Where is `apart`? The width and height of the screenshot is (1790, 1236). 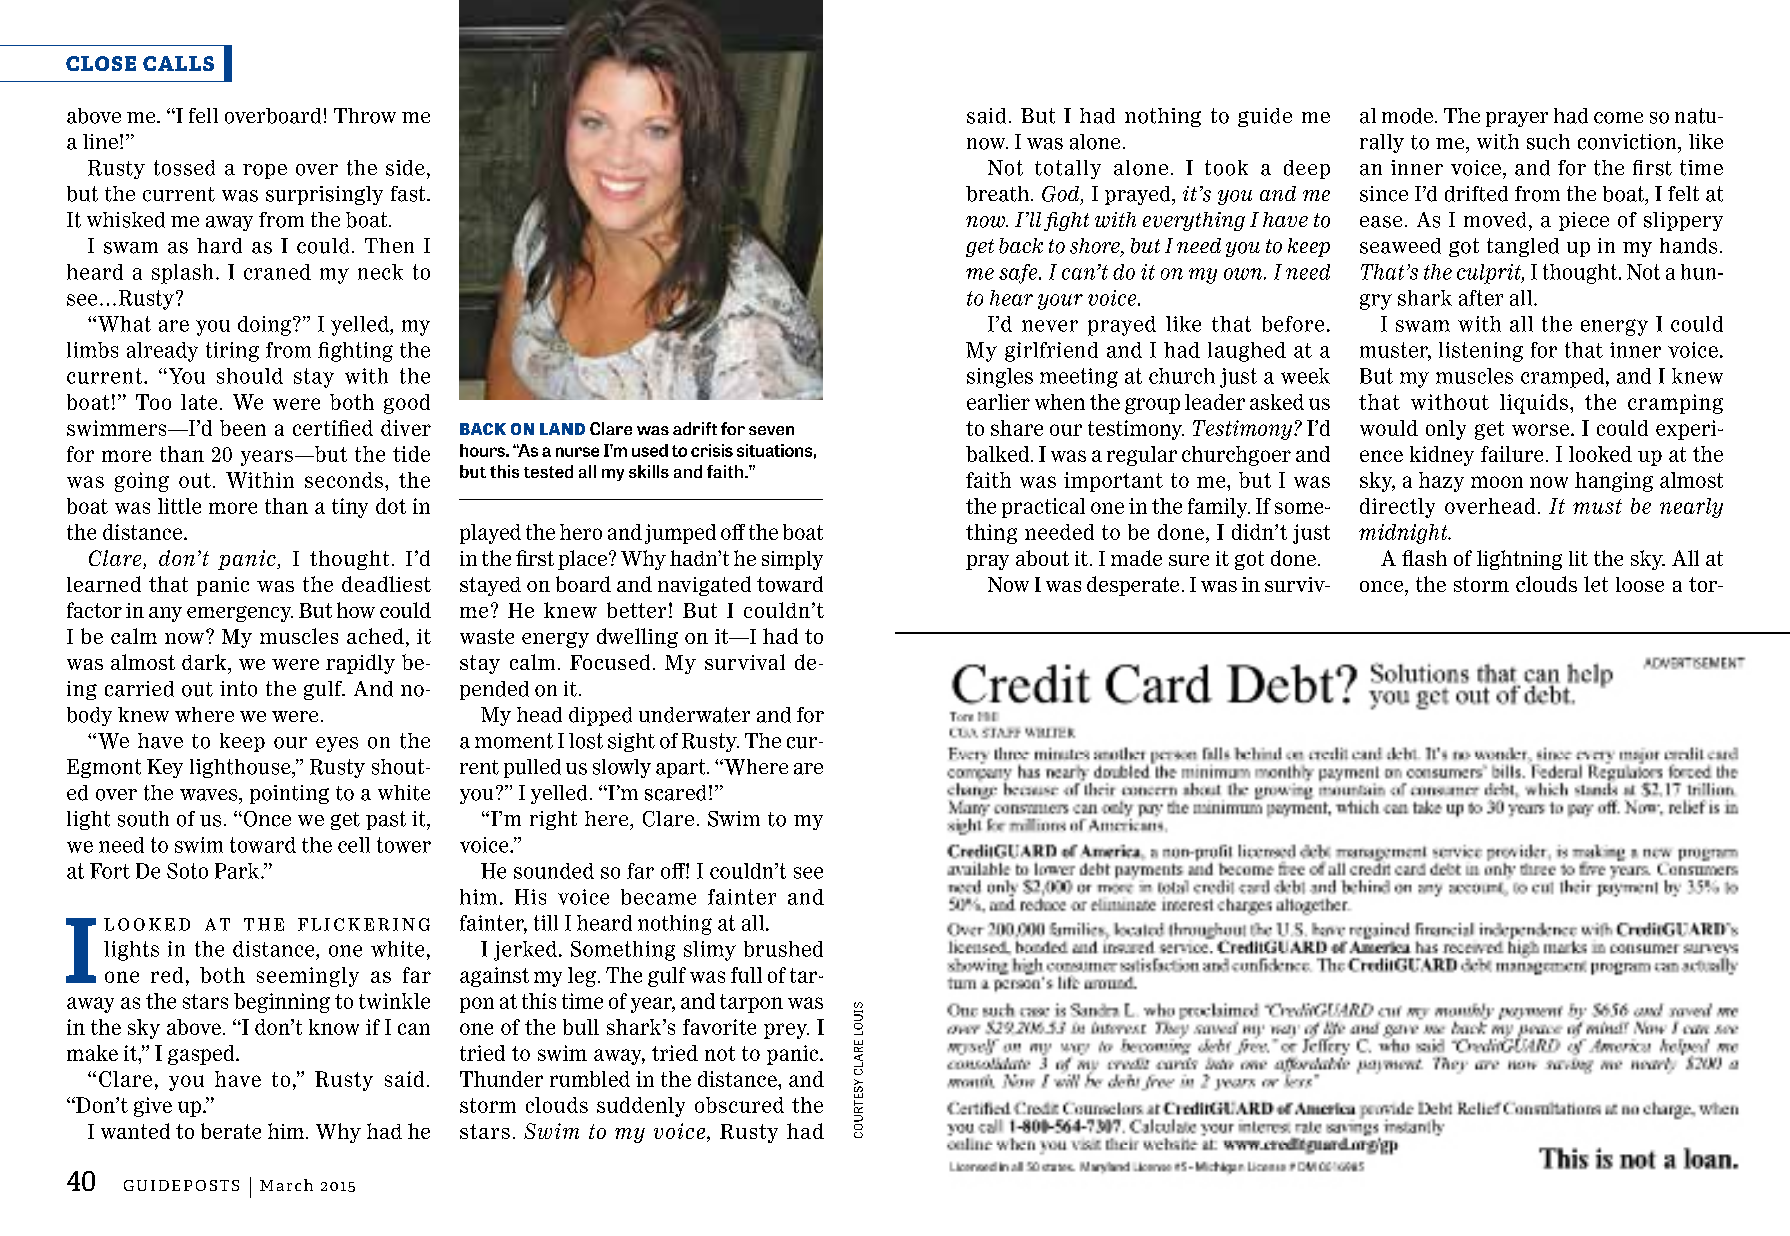 apart is located at coordinates (682, 768).
